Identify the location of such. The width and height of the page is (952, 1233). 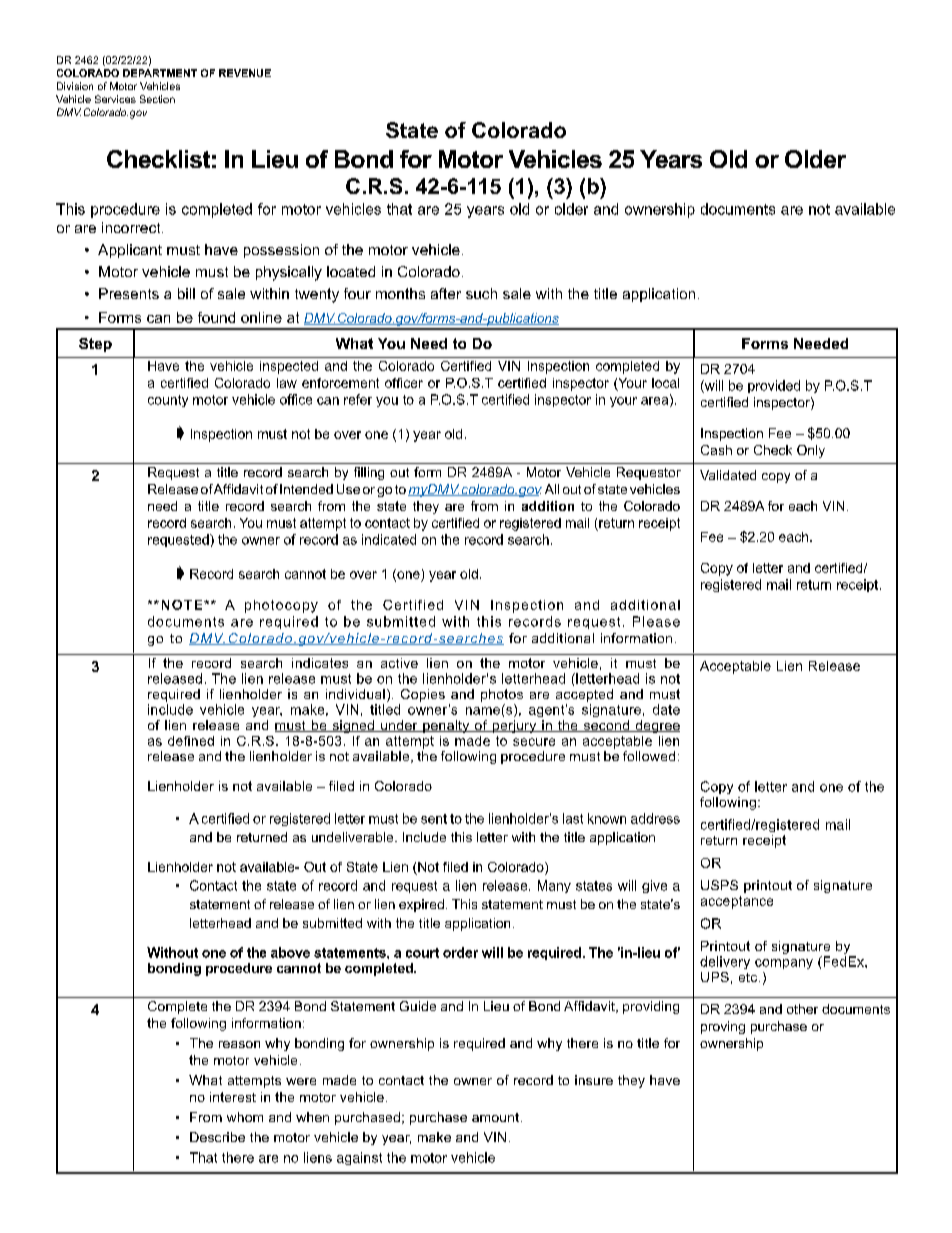
(481, 293).
